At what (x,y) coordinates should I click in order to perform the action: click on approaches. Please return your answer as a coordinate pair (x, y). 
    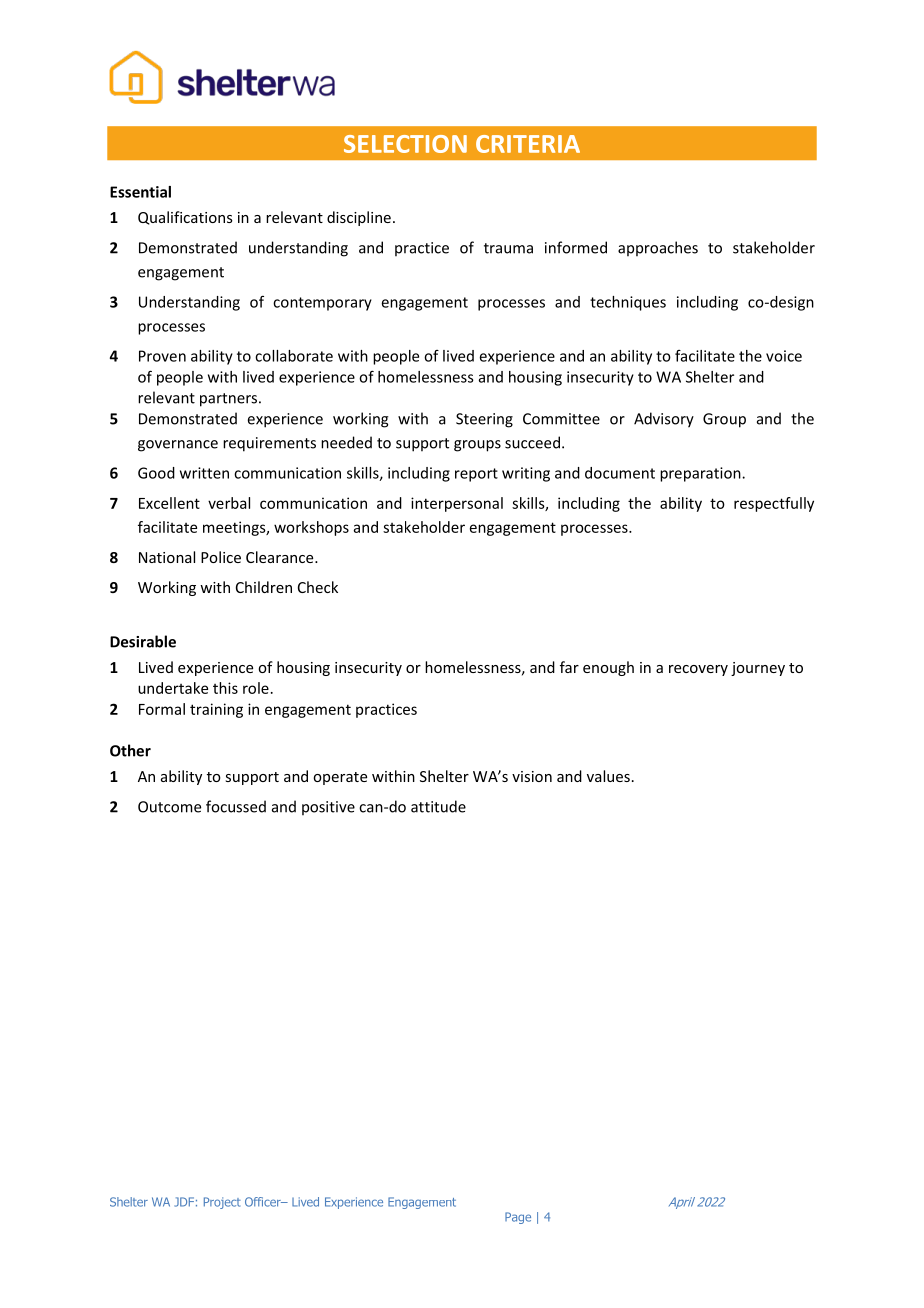
    Looking at the image, I should click on (658, 248).
